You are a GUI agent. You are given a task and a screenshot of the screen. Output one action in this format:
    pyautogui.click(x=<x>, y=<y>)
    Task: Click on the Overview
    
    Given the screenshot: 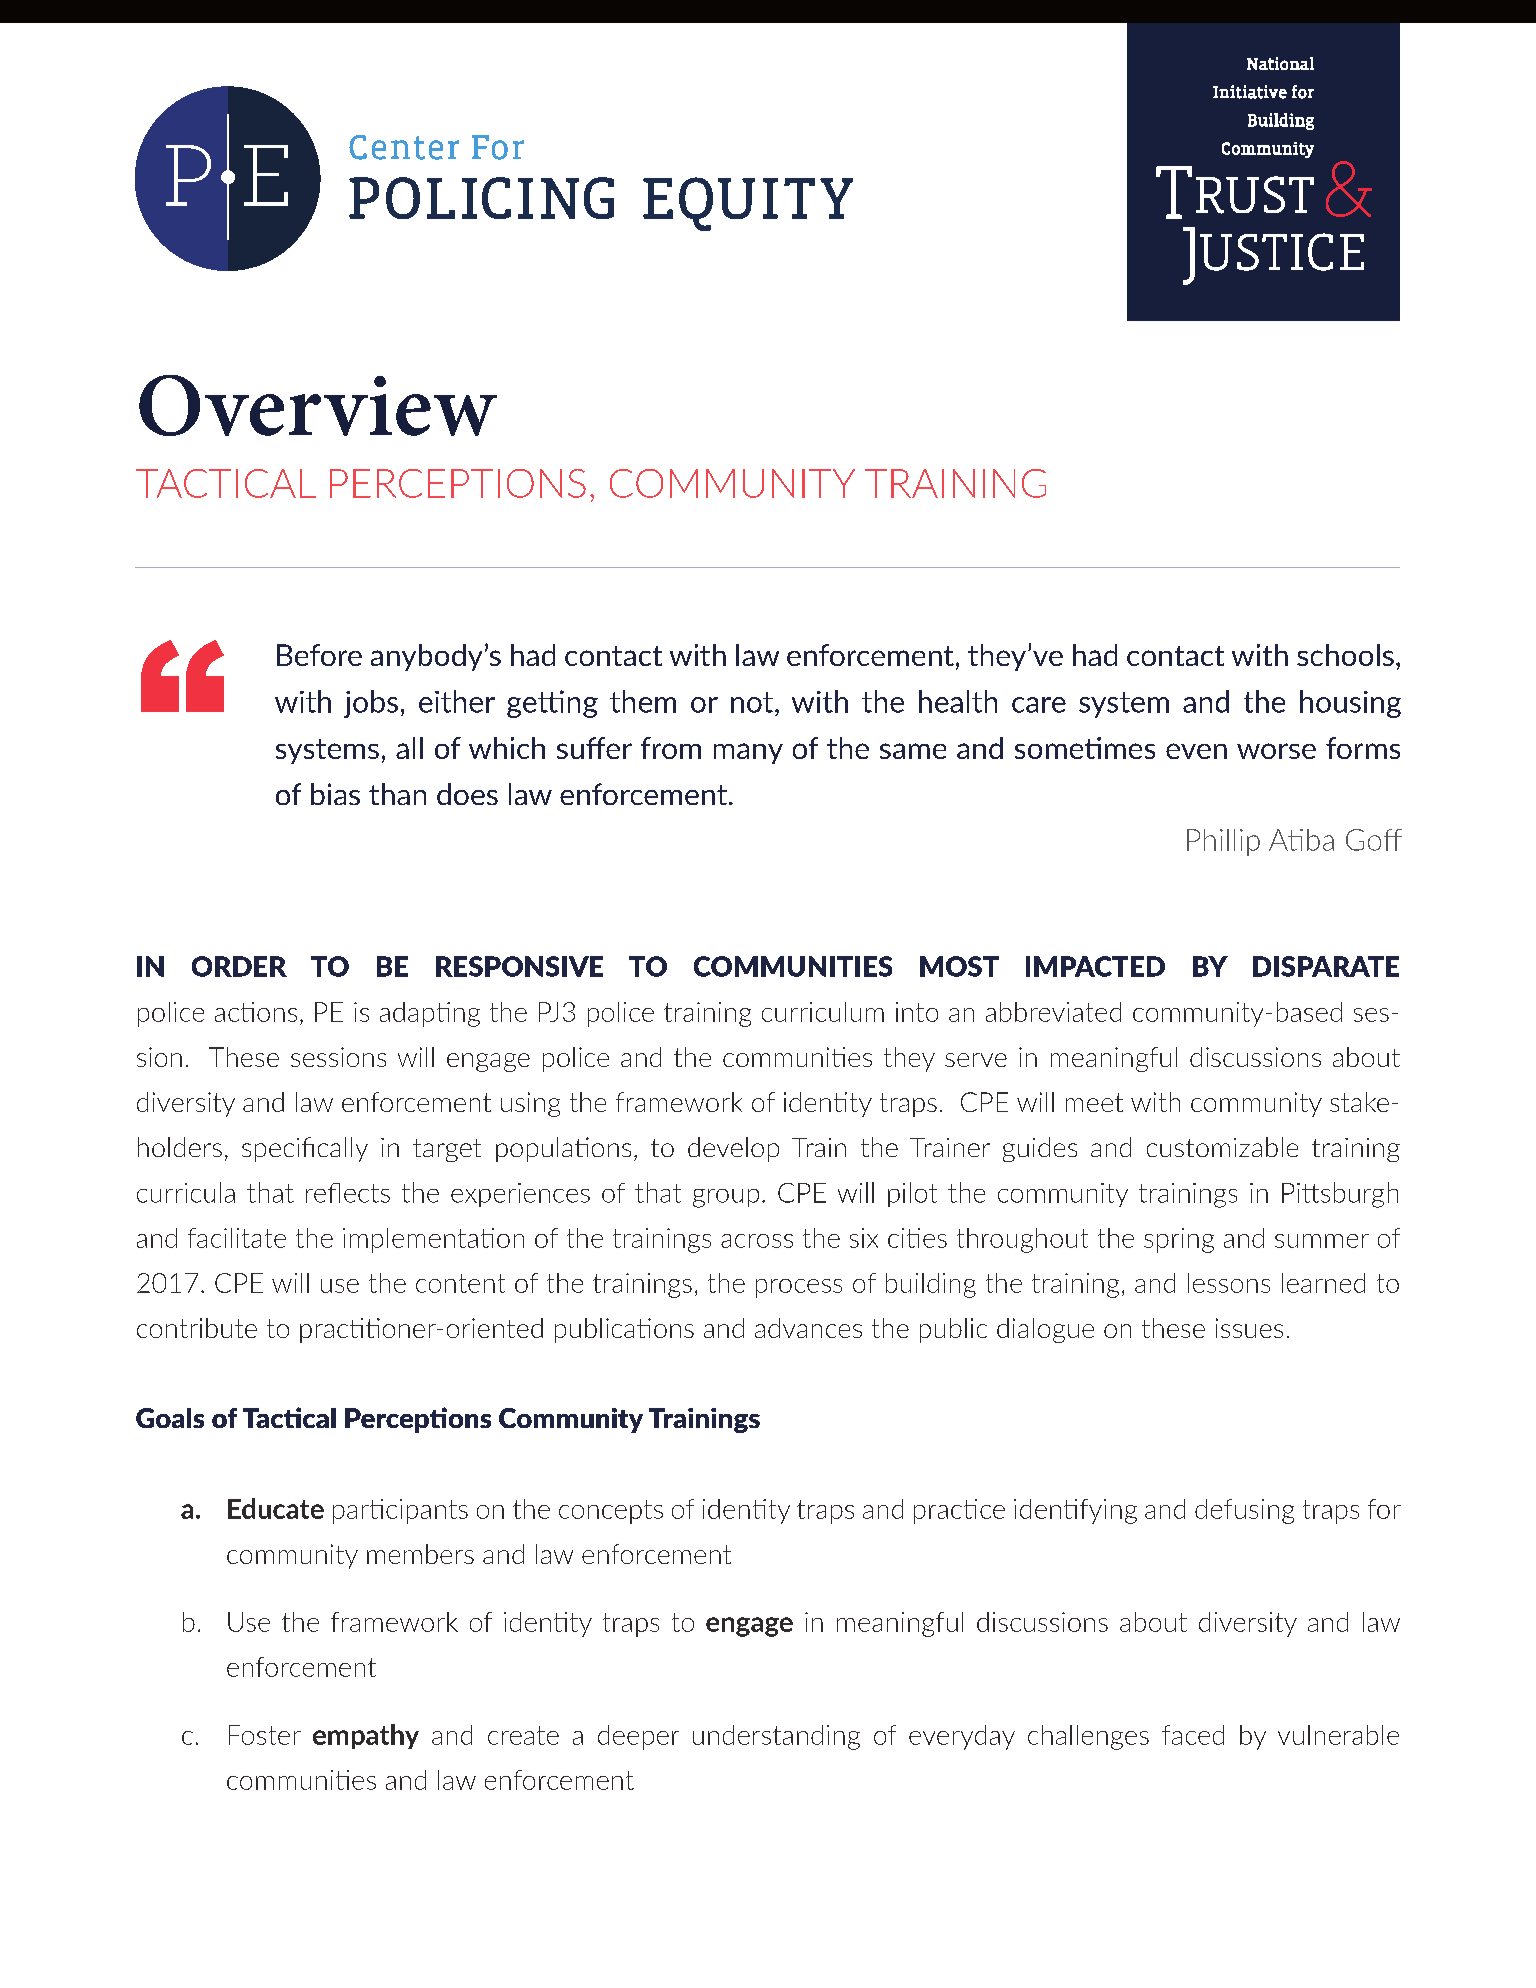 What is the action you would take?
    pyautogui.click(x=318, y=405)
